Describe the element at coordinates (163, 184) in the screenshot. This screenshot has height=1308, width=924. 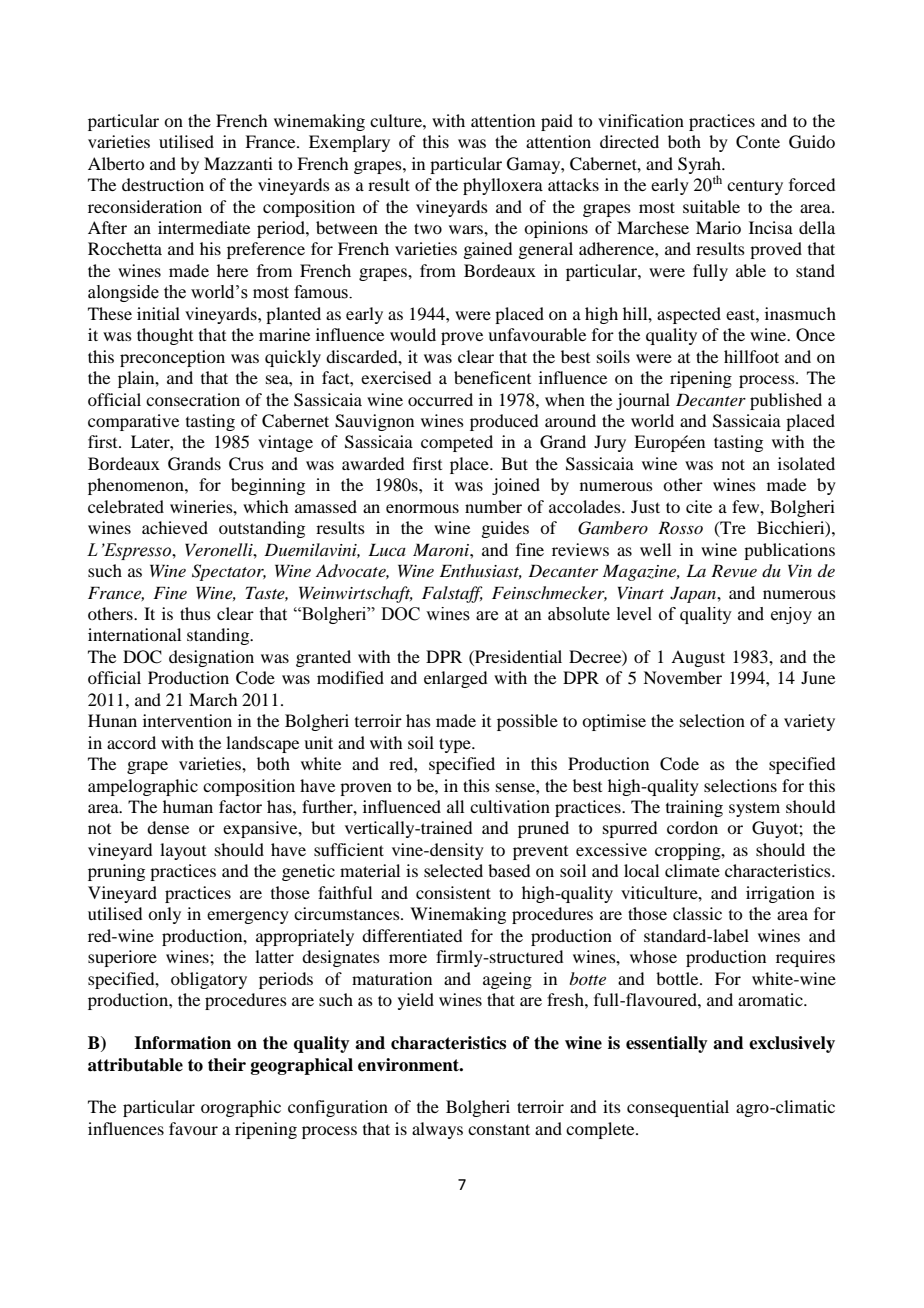
I see `destruction` at that location.
